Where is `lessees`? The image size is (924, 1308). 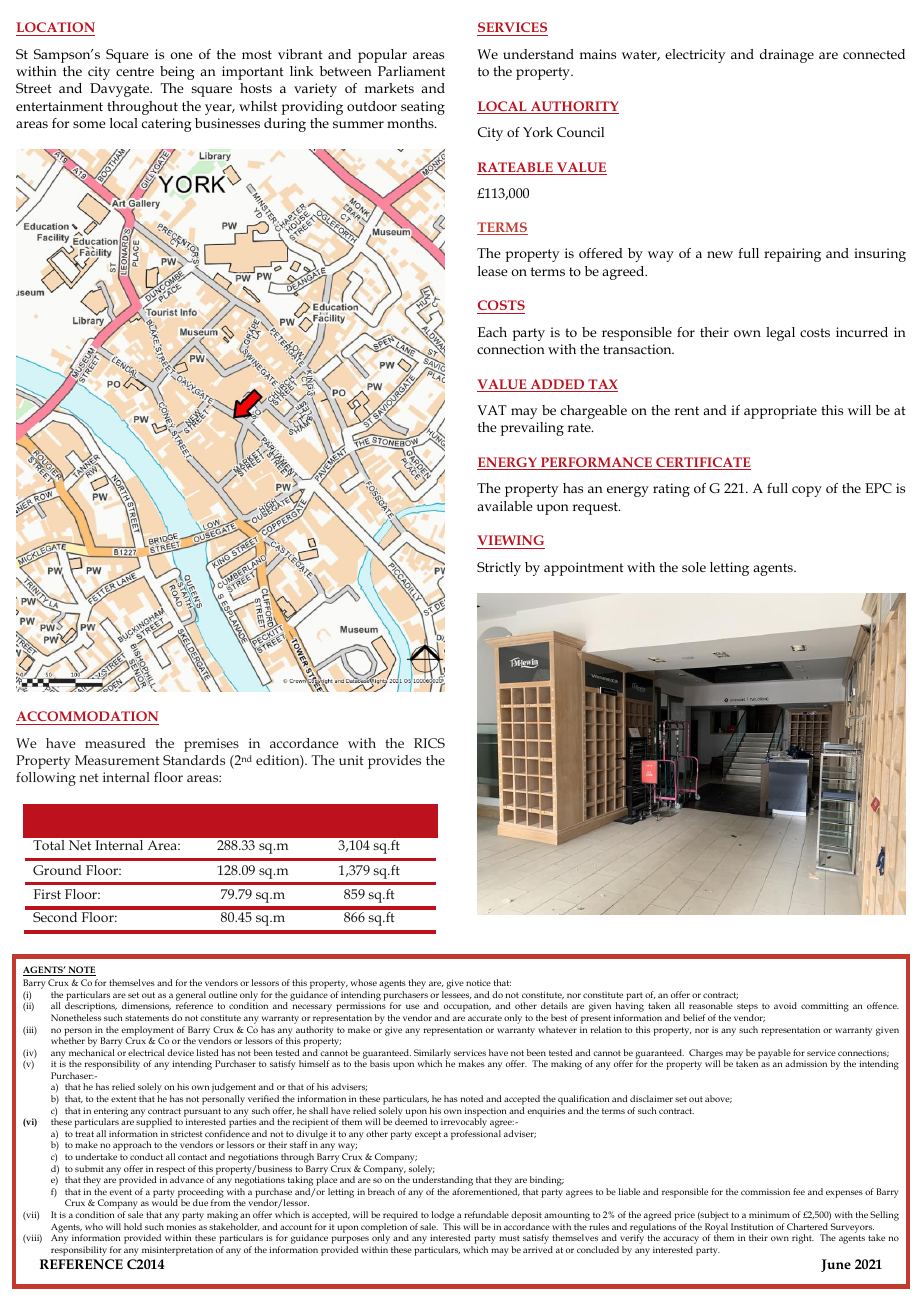
lessees is located at coordinates (456, 995).
